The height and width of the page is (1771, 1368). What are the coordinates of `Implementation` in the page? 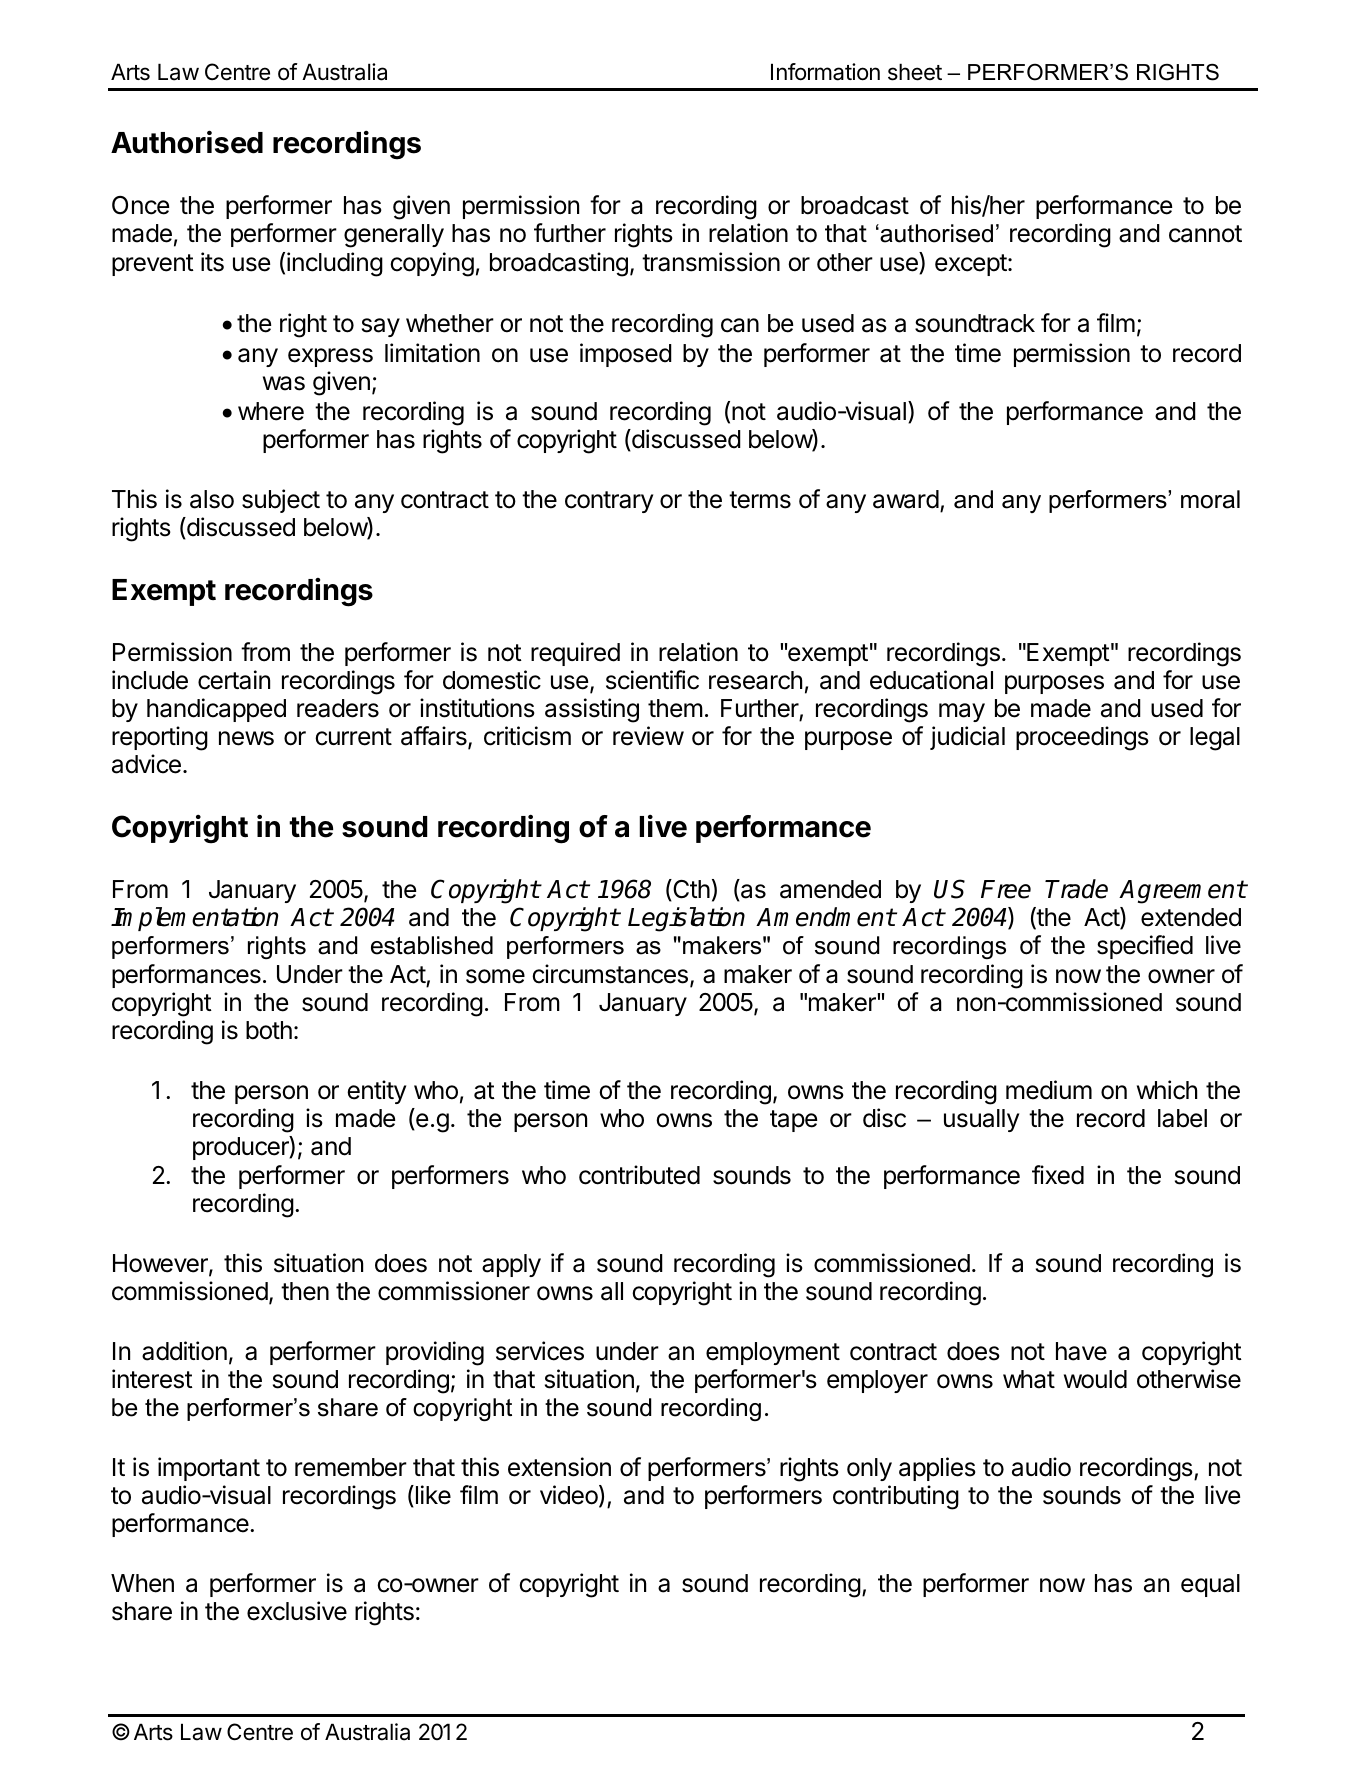 It's located at (194, 919).
